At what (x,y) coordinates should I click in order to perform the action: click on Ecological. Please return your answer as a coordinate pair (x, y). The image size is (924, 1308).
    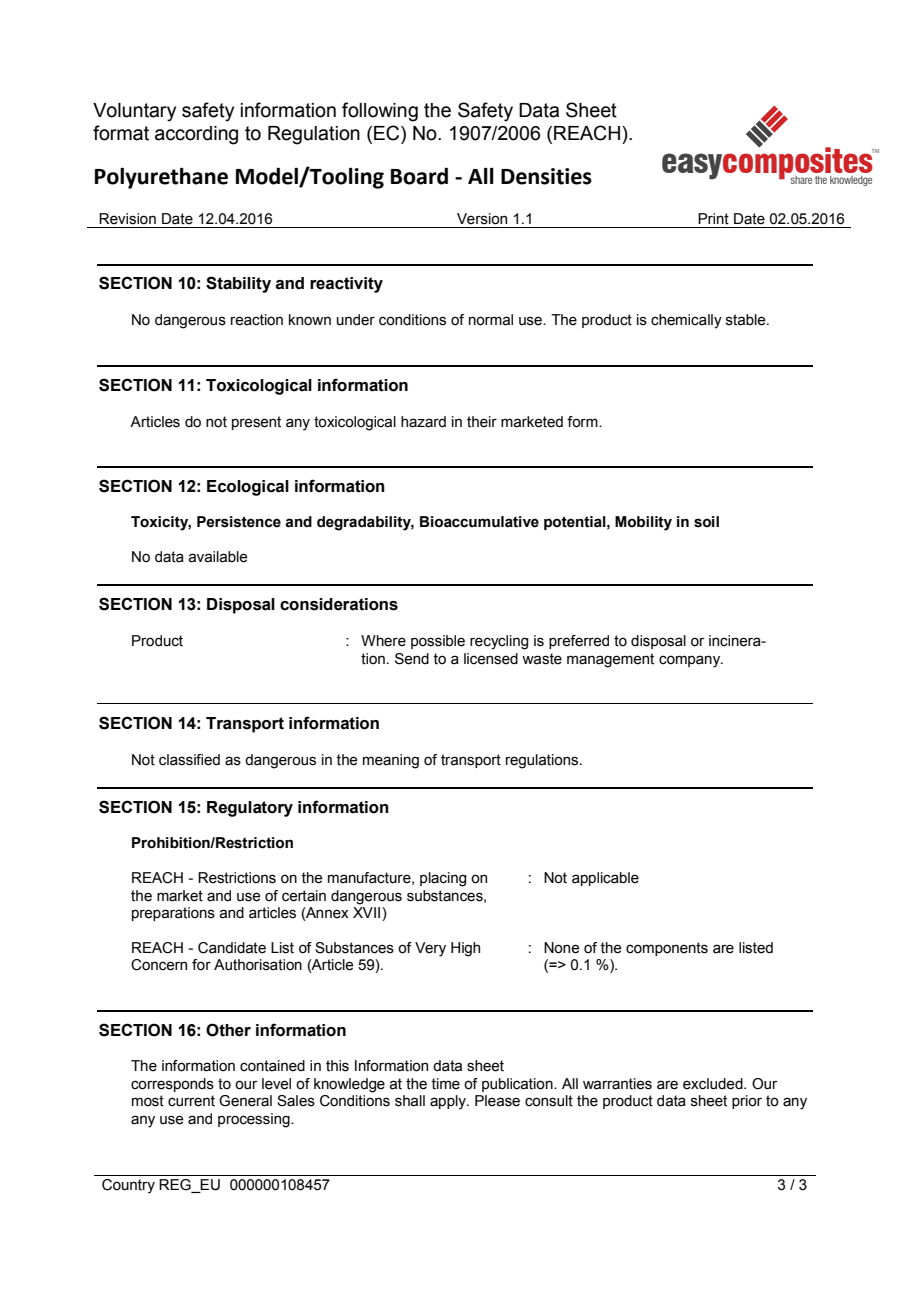
    Looking at the image, I should click on (248, 488).
